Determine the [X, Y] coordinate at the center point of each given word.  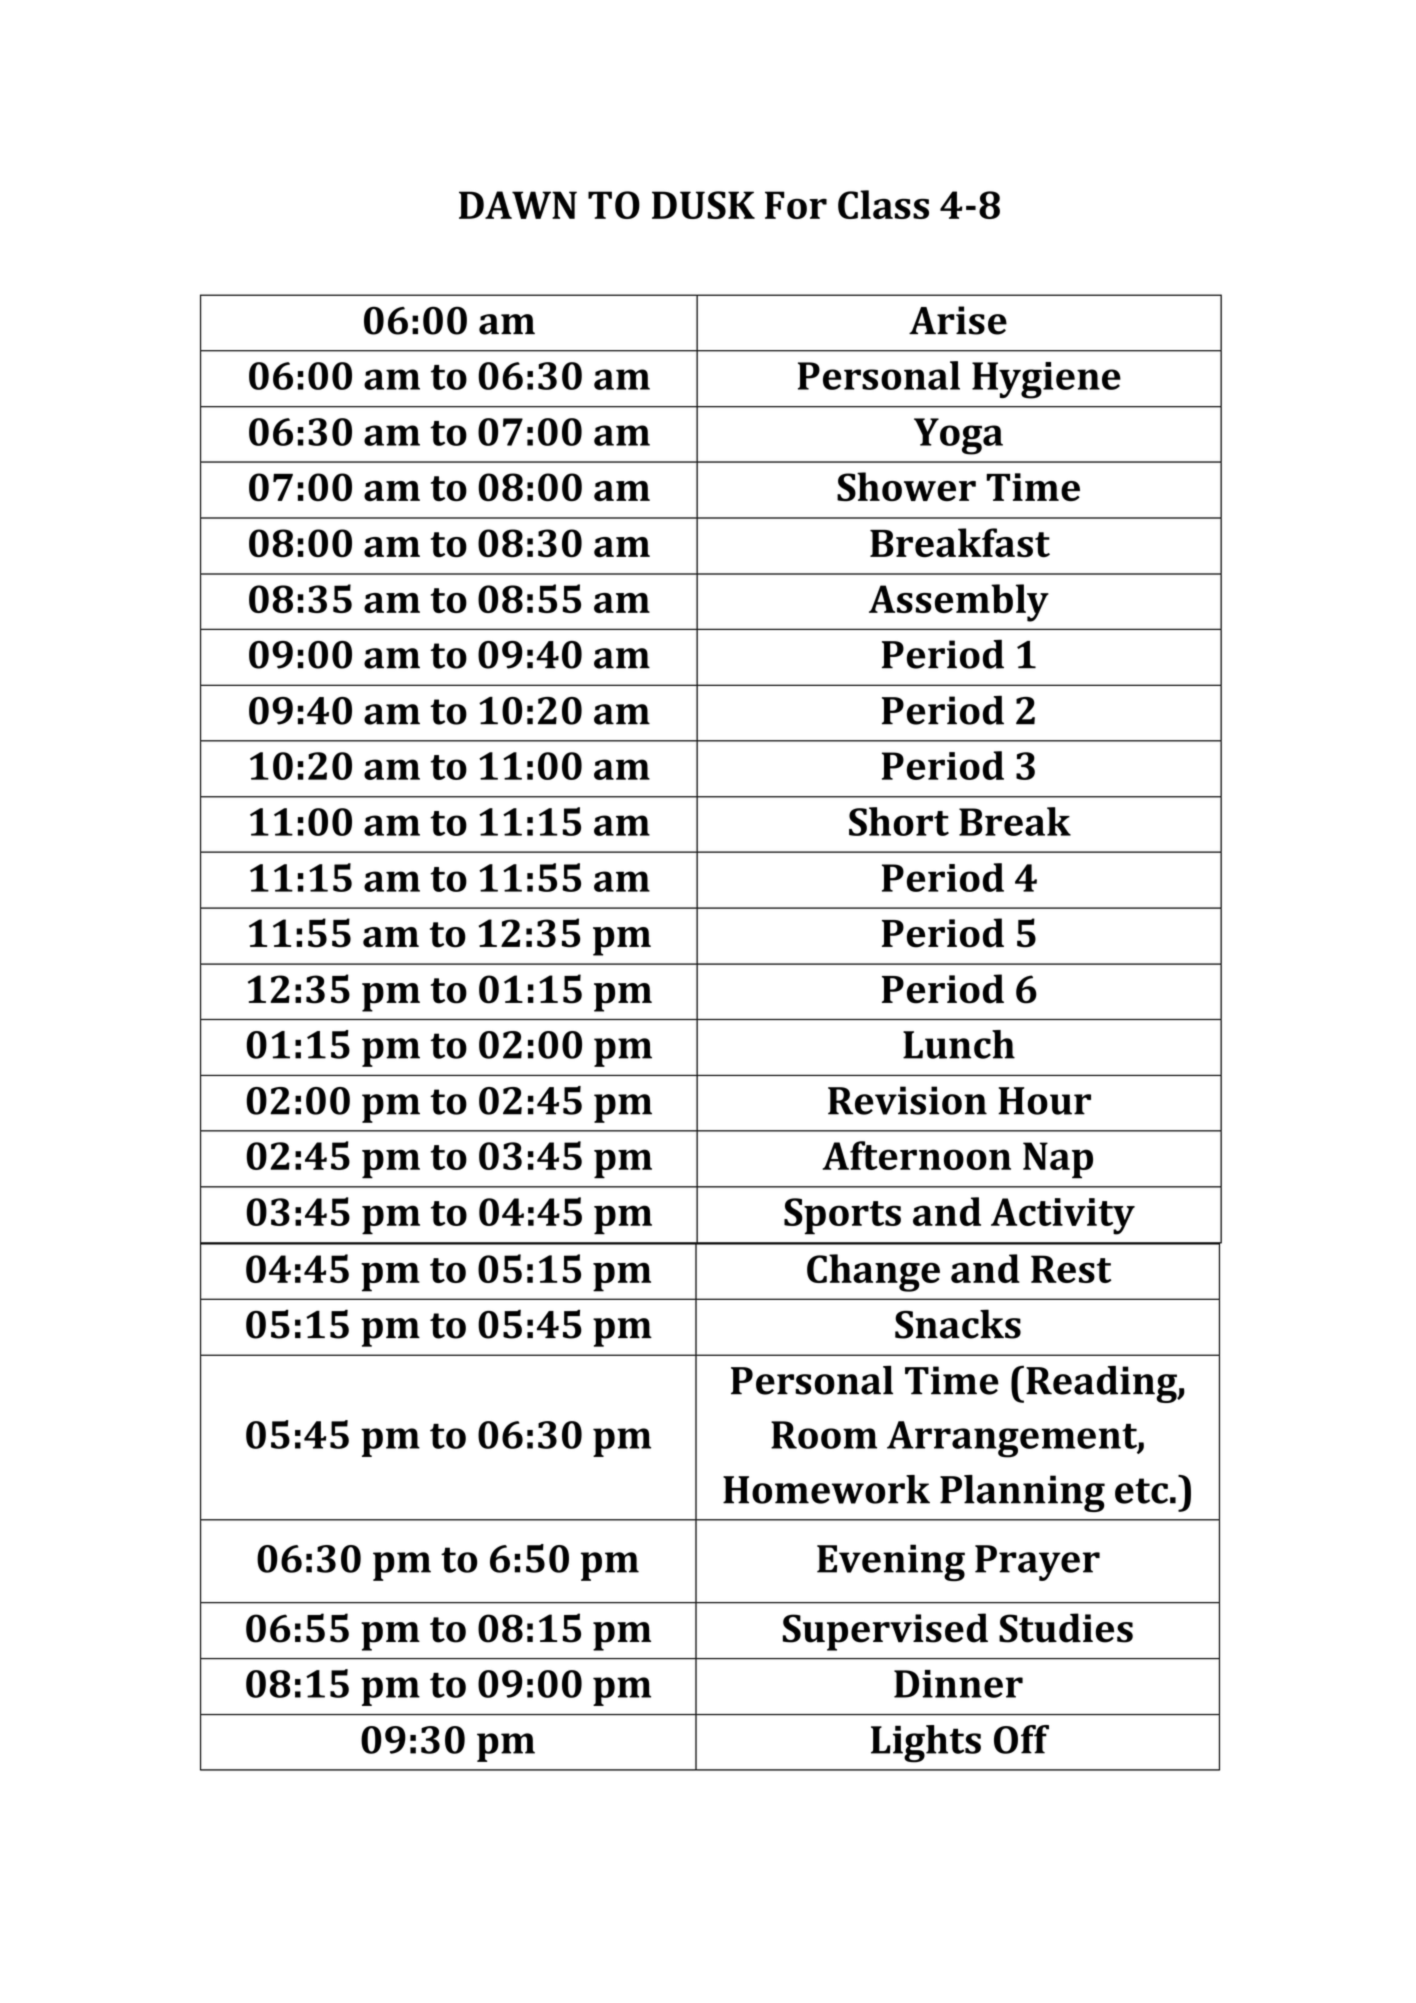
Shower [906, 487]
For [796, 205]
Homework [826, 1489]
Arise [958, 320]
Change [873, 1273]
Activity [1063, 1216]
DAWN [518, 205]
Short [899, 821]
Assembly [959, 603]
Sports [842, 1216]
